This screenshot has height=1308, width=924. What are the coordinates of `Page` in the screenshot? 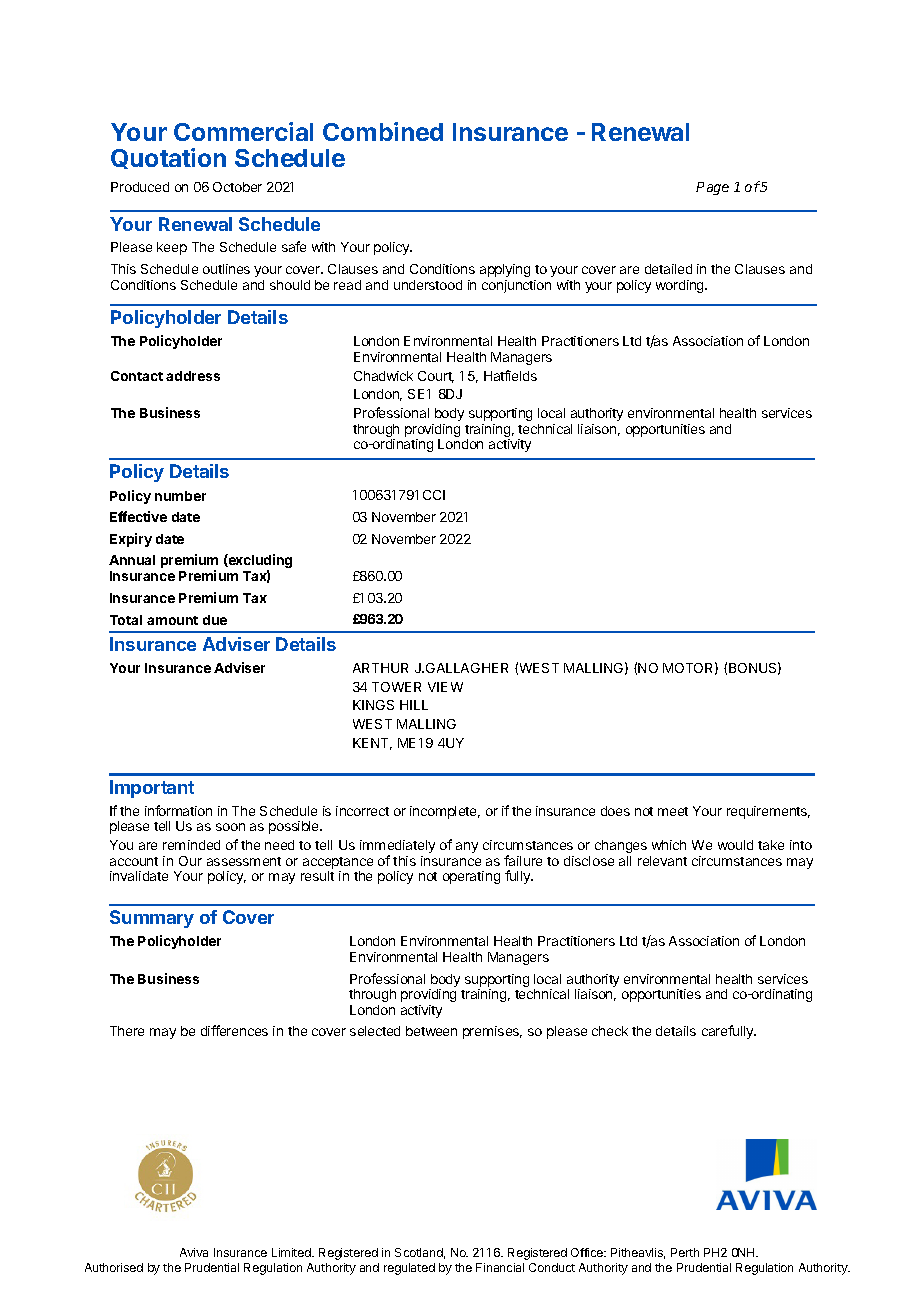 It's located at (712, 188).
